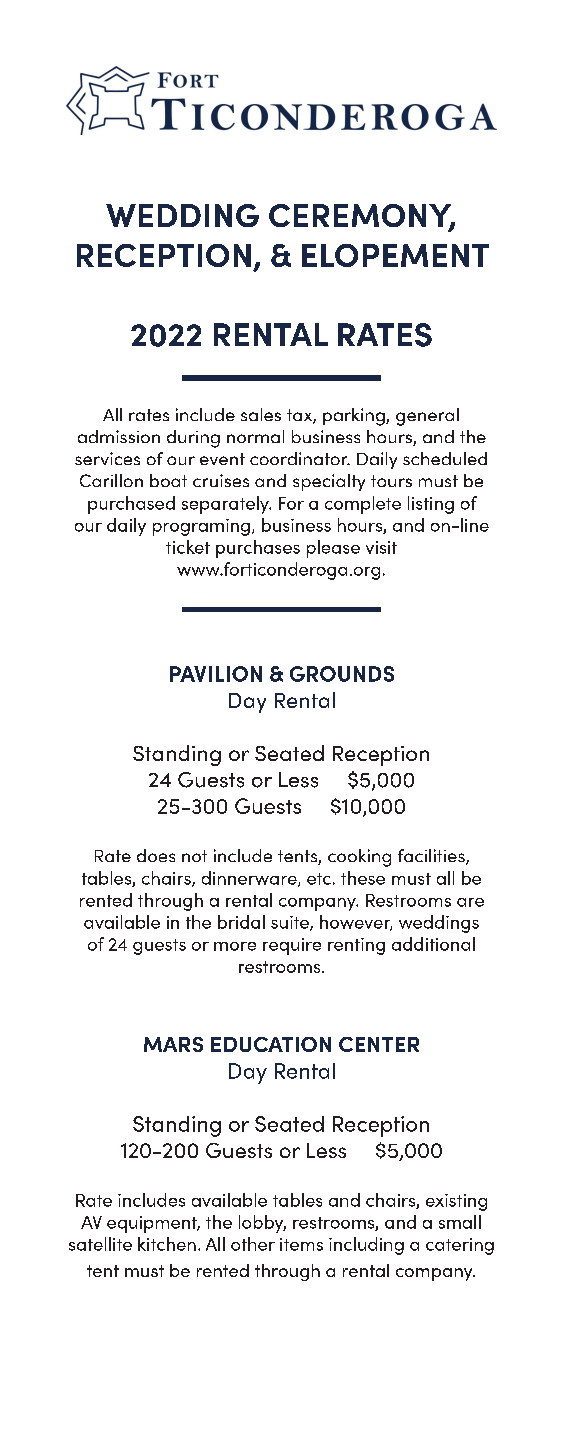  What do you see at coordinates (262, 1224) in the page?
I see `lobby` at bounding box center [262, 1224].
